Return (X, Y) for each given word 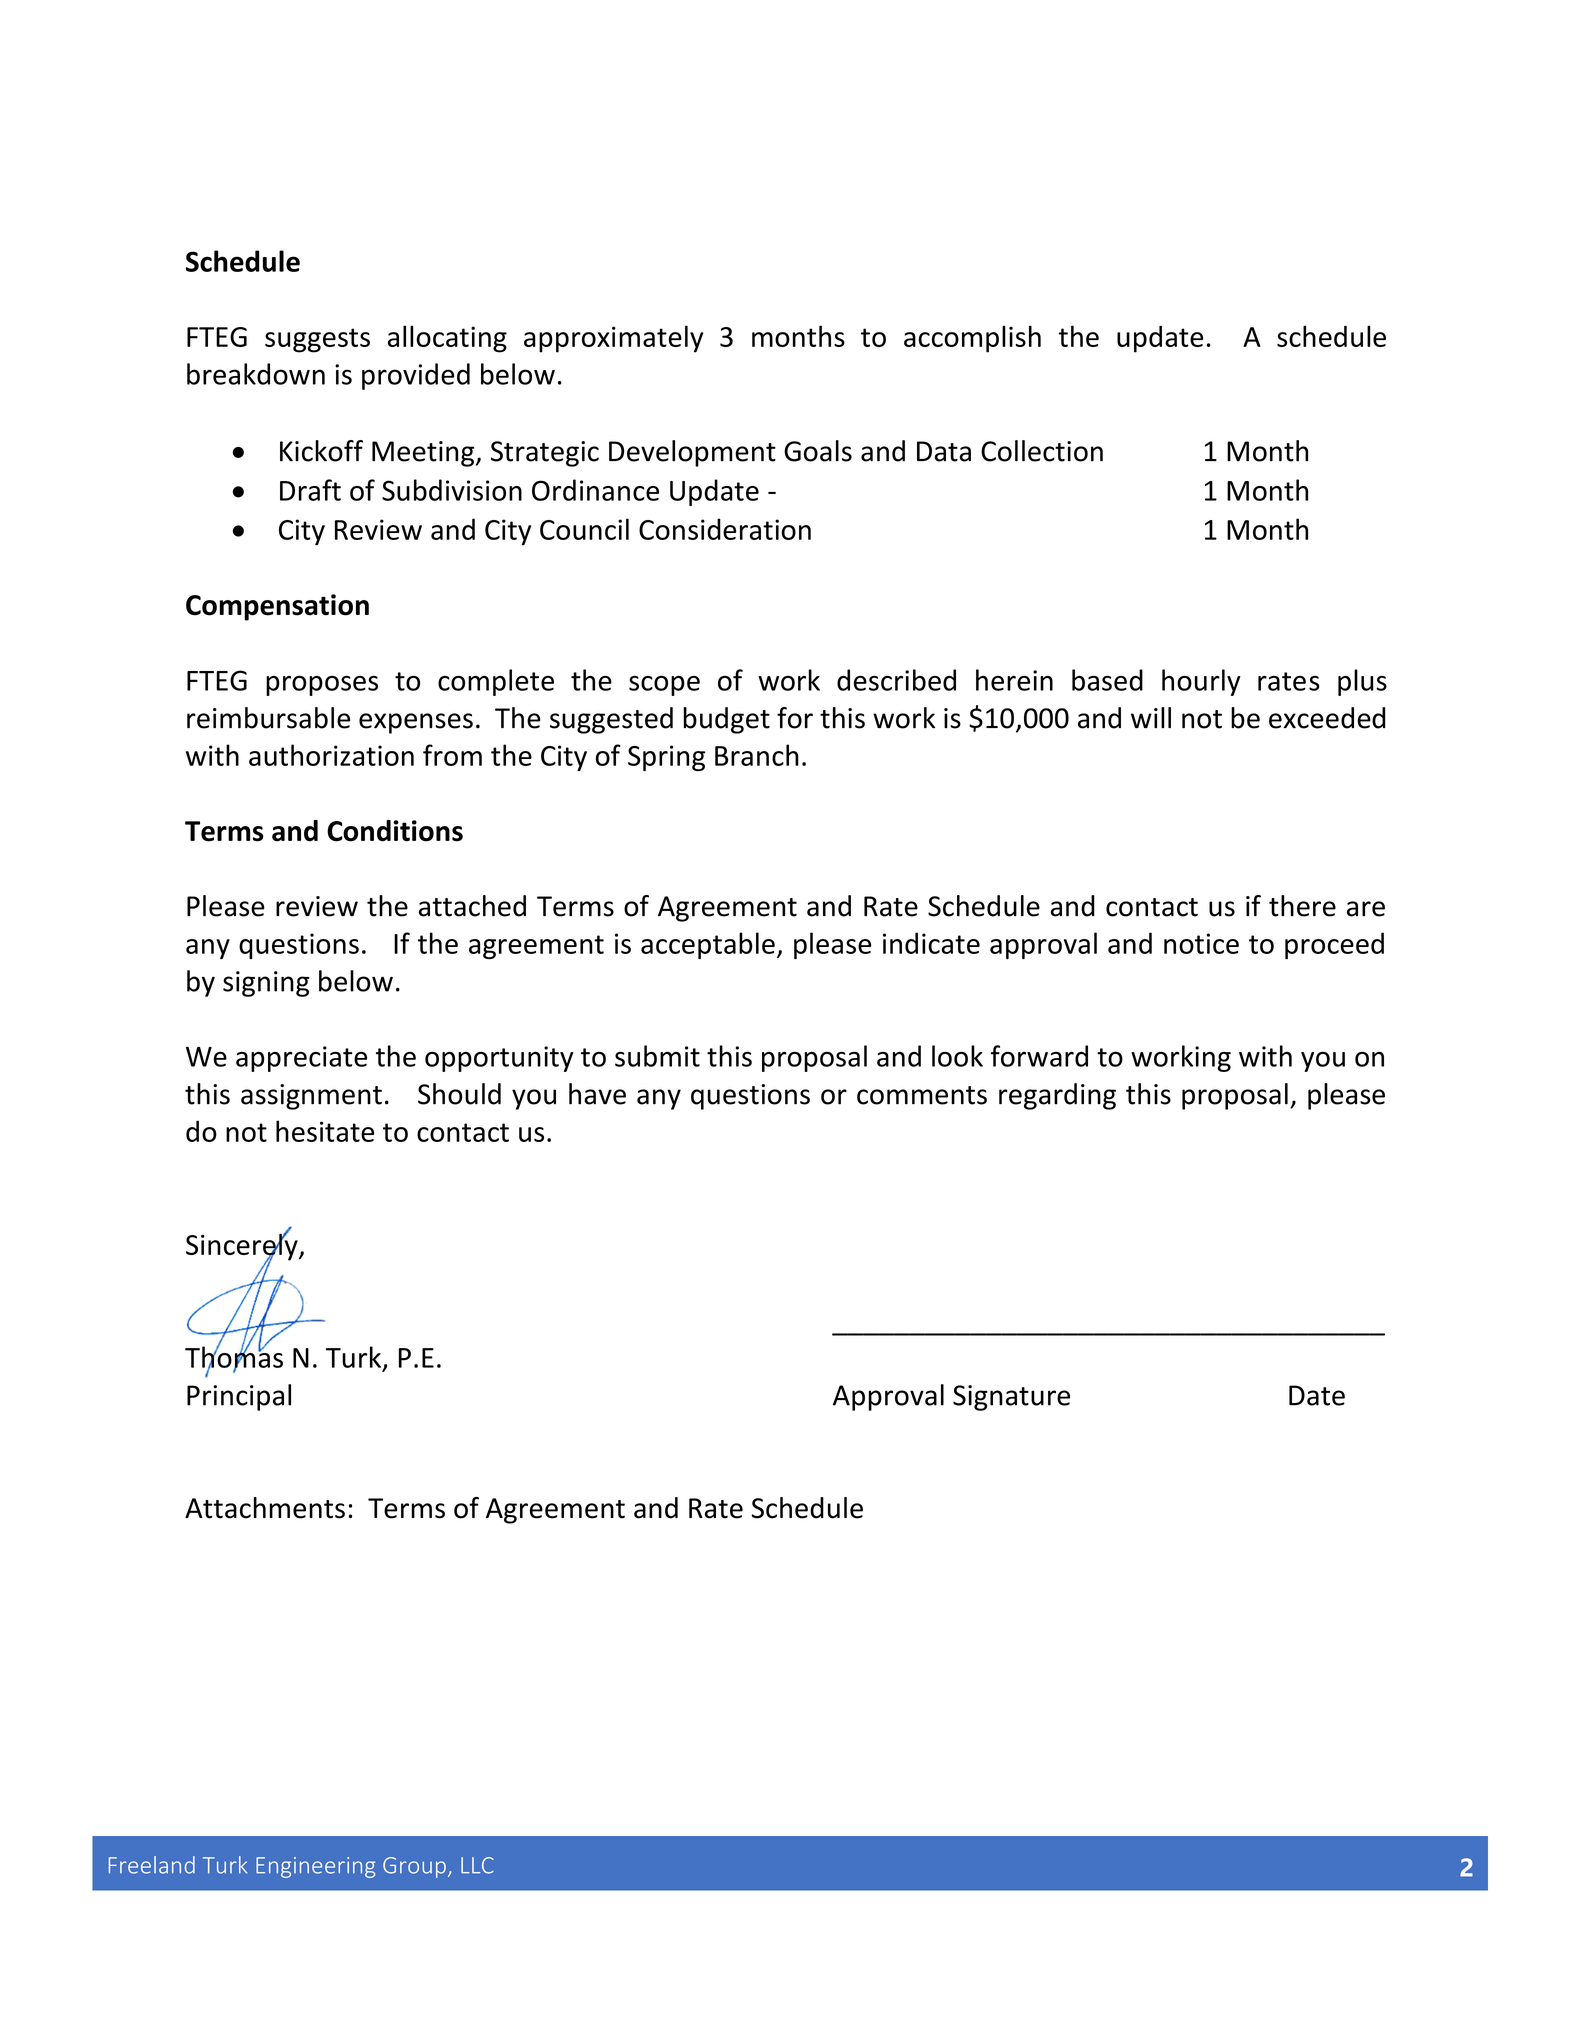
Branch (757, 755)
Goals (818, 451)
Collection (1042, 451)
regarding (1057, 1096)
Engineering (315, 1867)
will (1151, 717)
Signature (1011, 1398)
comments (922, 1095)
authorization (331, 755)
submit (657, 1056)
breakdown (256, 374)
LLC (477, 1865)
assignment (311, 1097)
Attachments (265, 1508)
